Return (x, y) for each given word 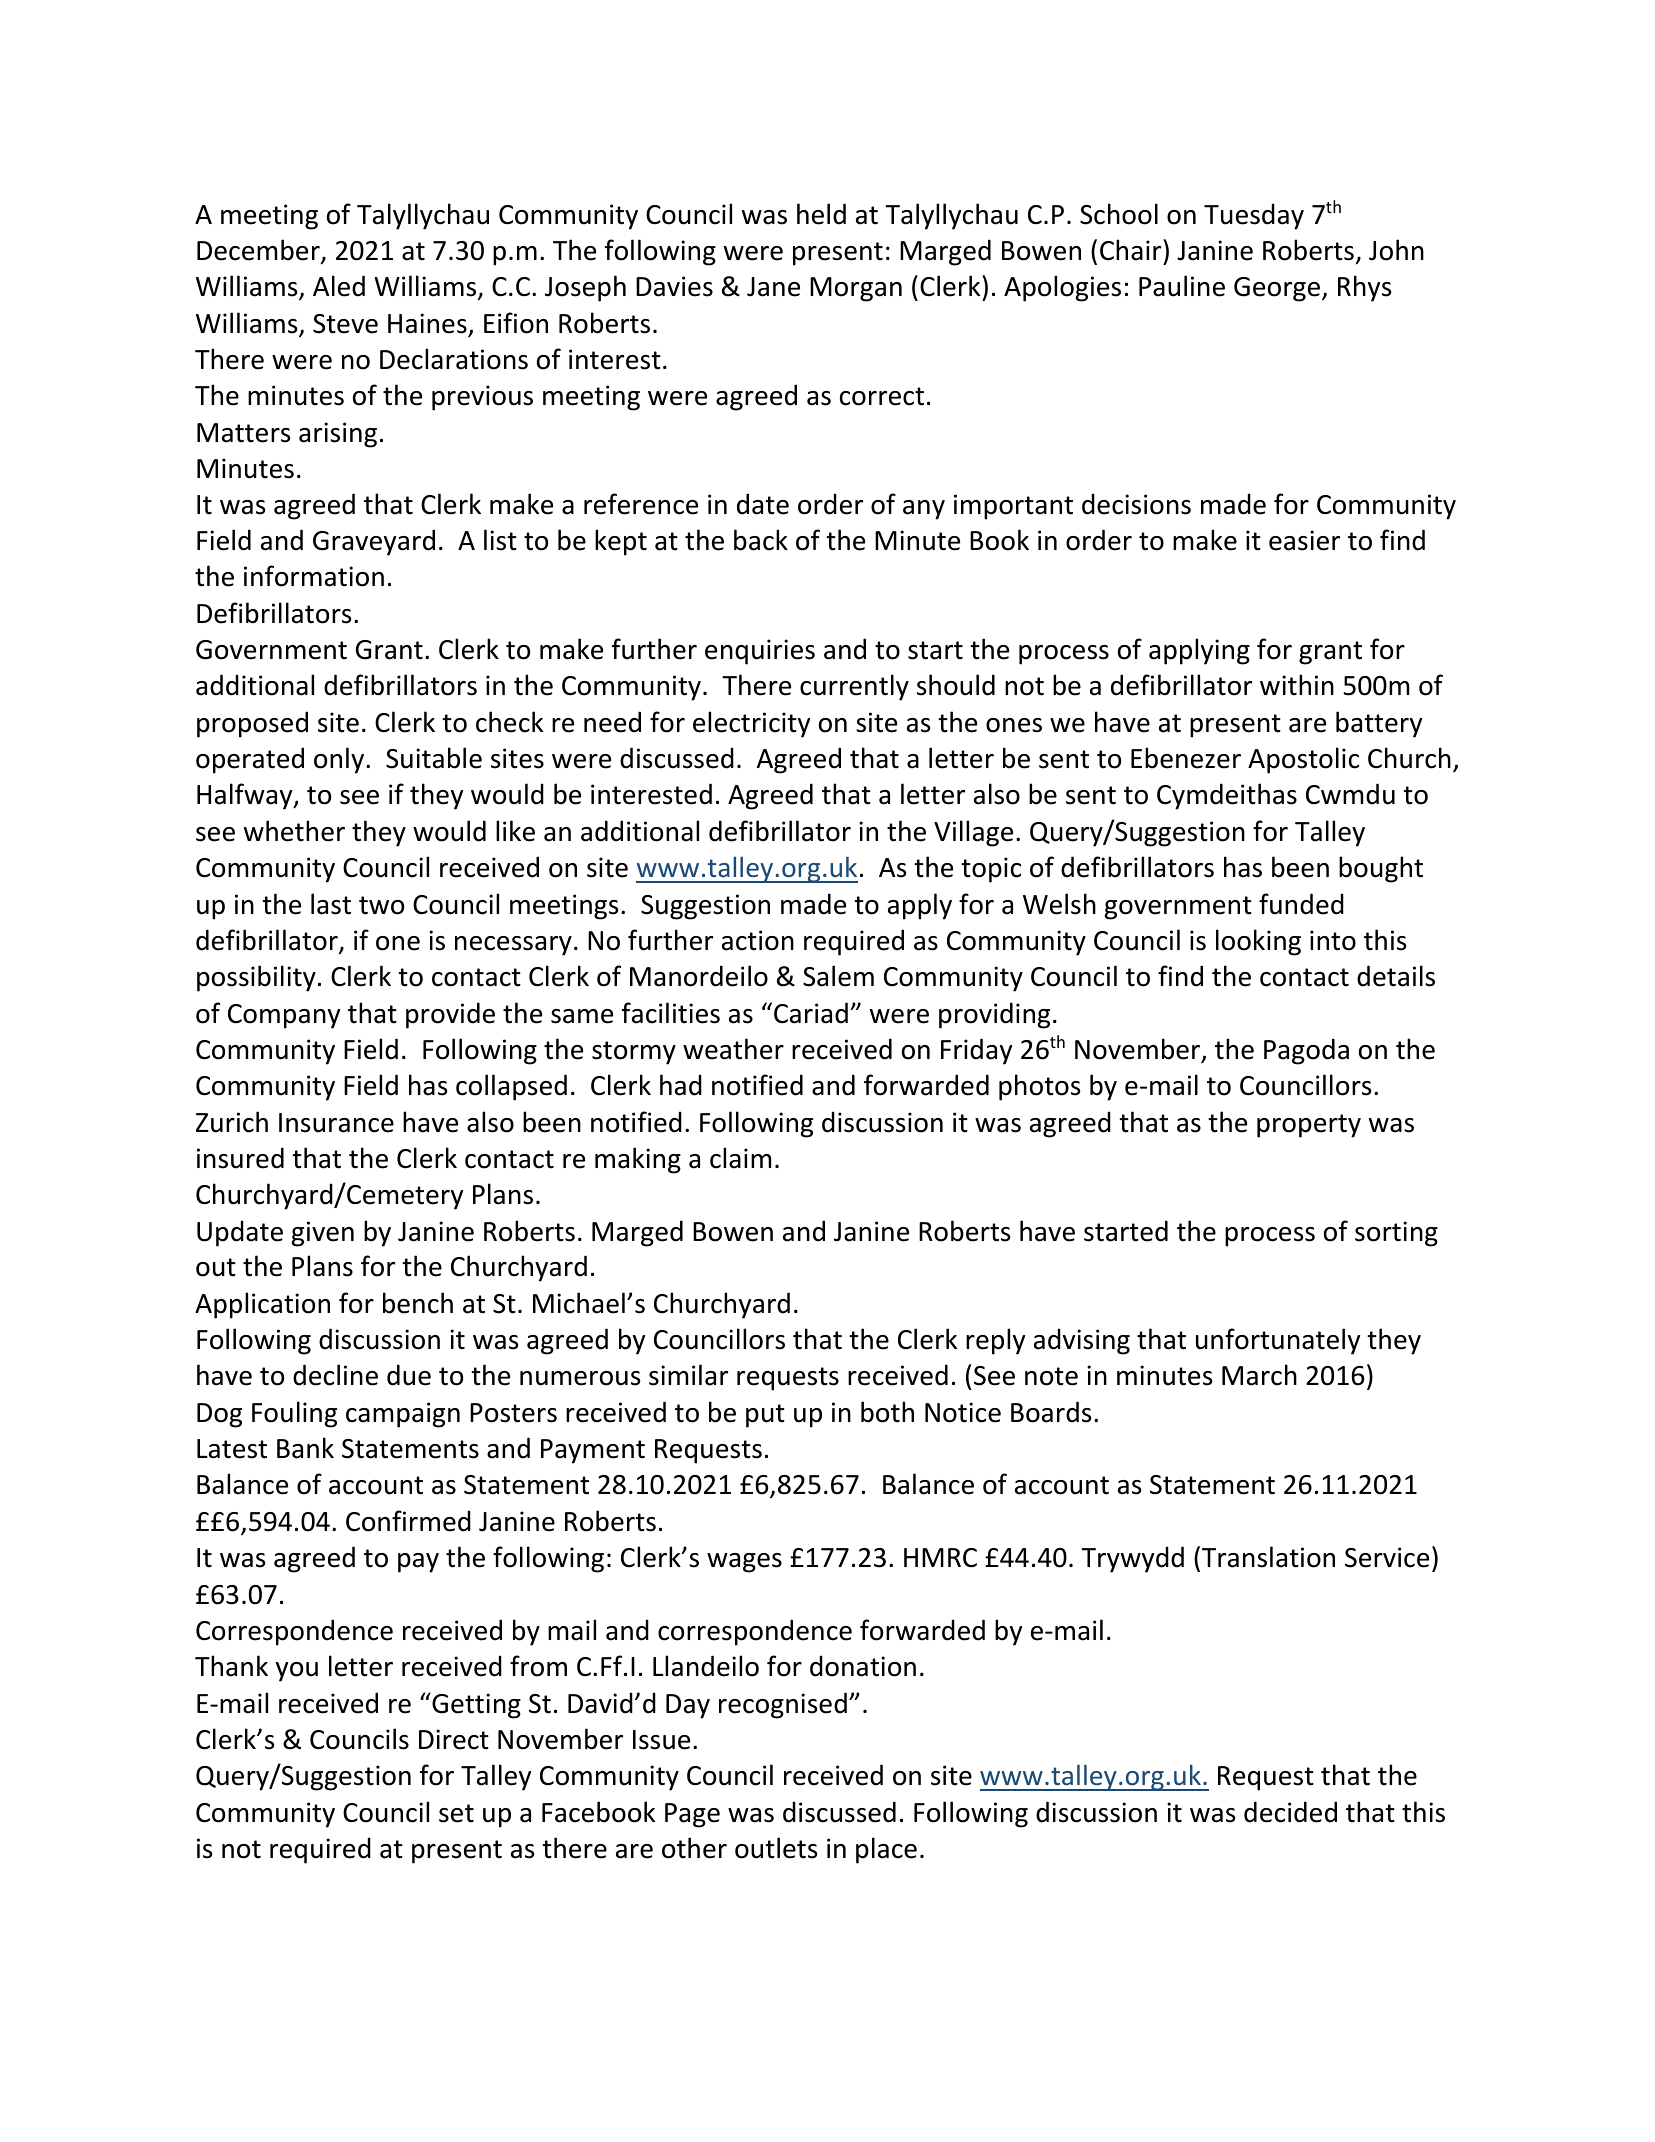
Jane (773, 287)
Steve (345, 324)
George (1278, 289)
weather (733, 1049)
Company (284, 1016)
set (456, 1813)
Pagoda (1306, 1051)
